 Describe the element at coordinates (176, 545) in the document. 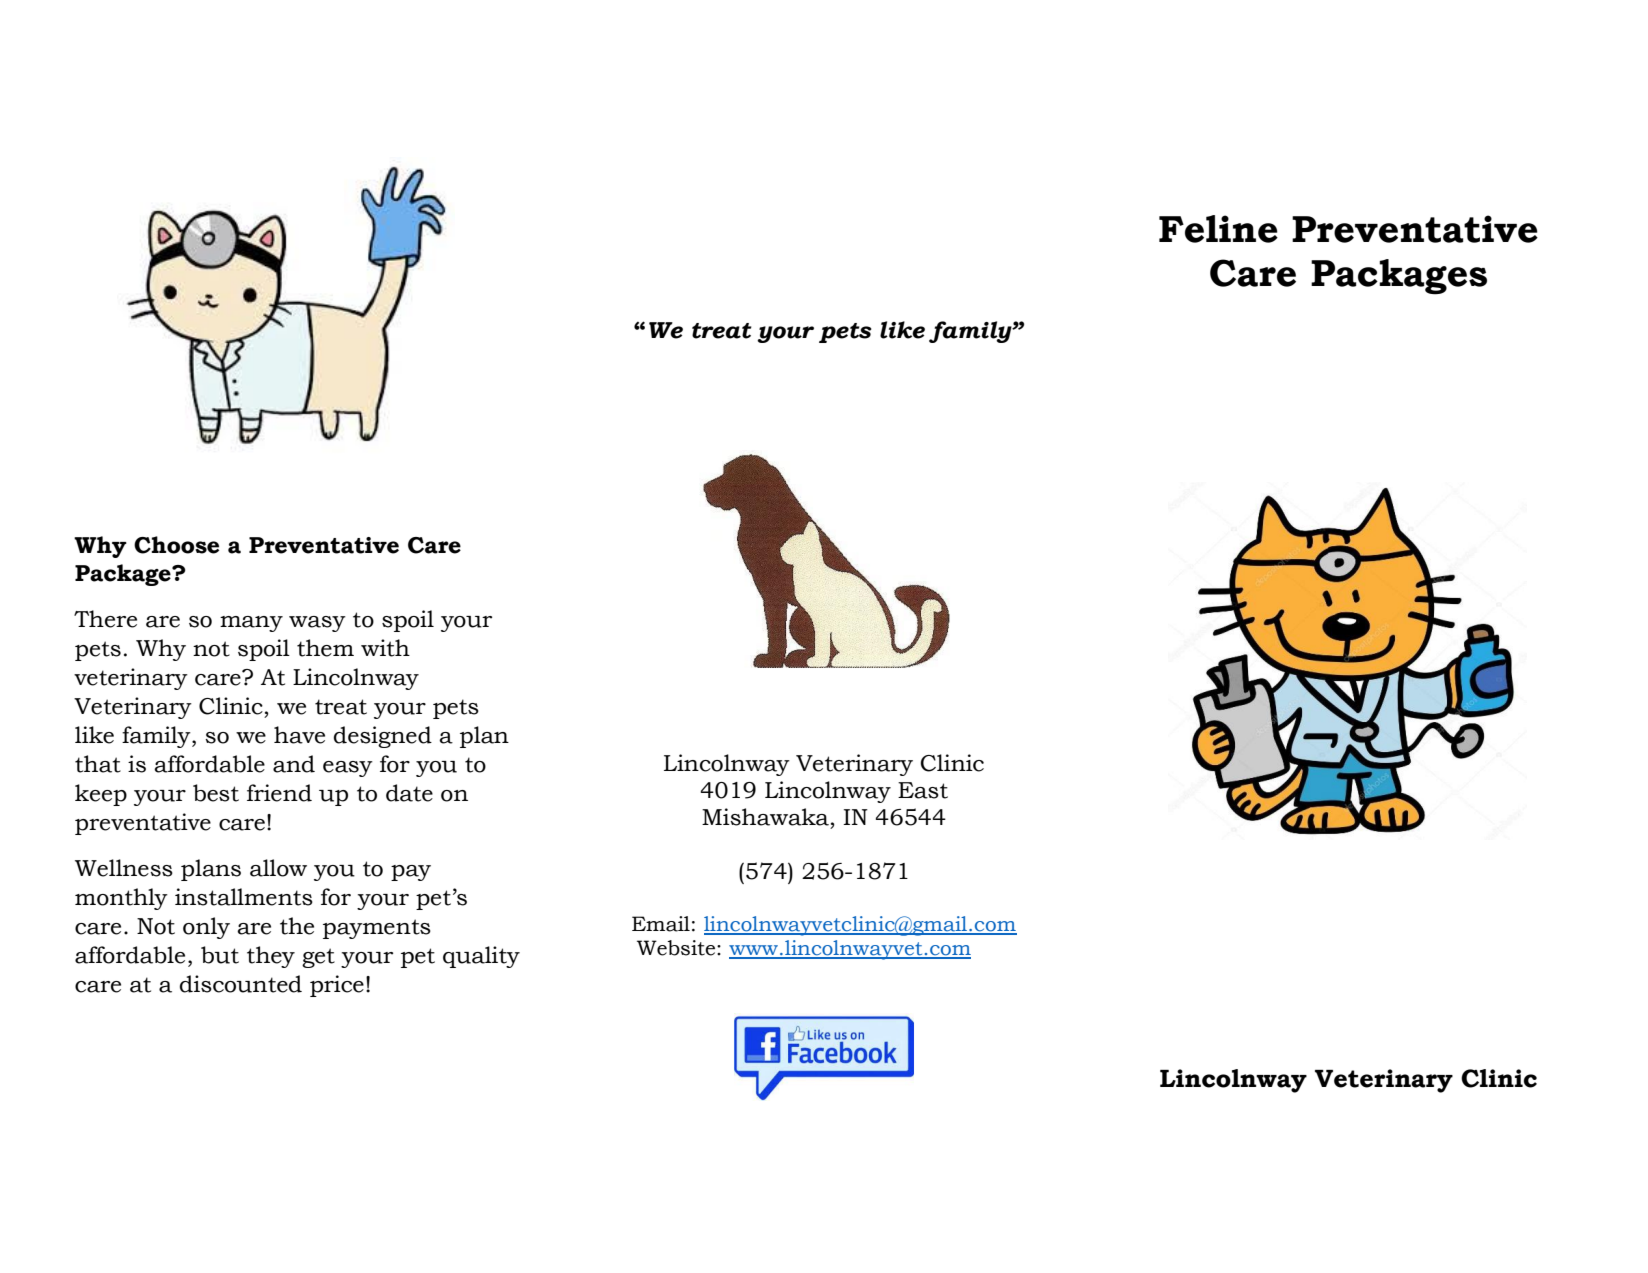

I see `Choose` at that location.
